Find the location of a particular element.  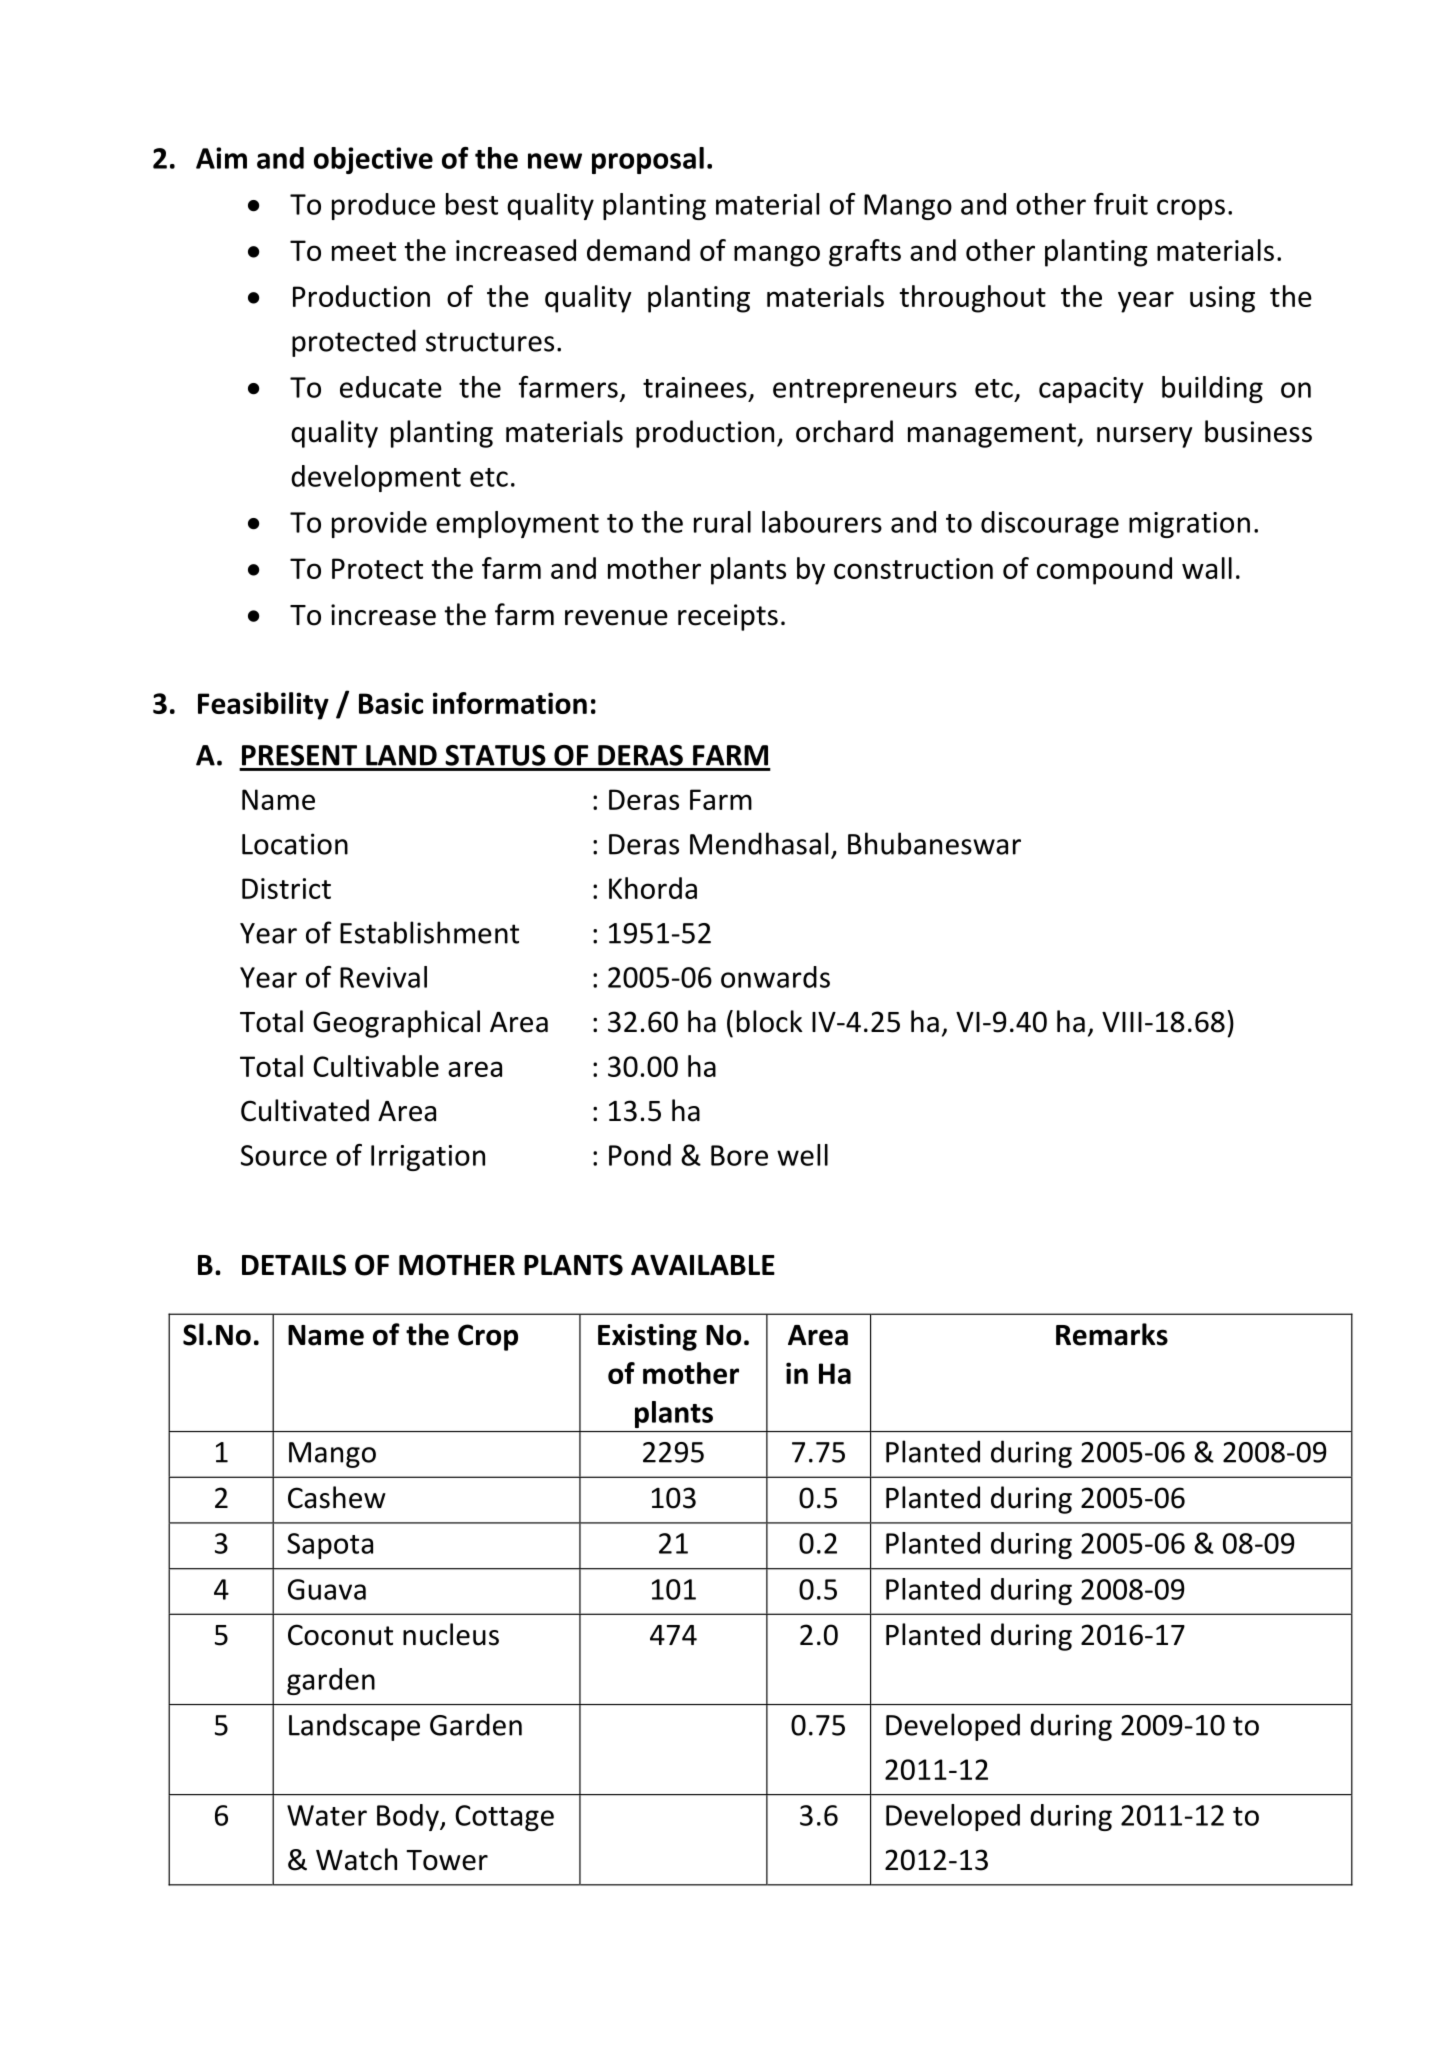

Basic is located at coordinates (391, 703).
